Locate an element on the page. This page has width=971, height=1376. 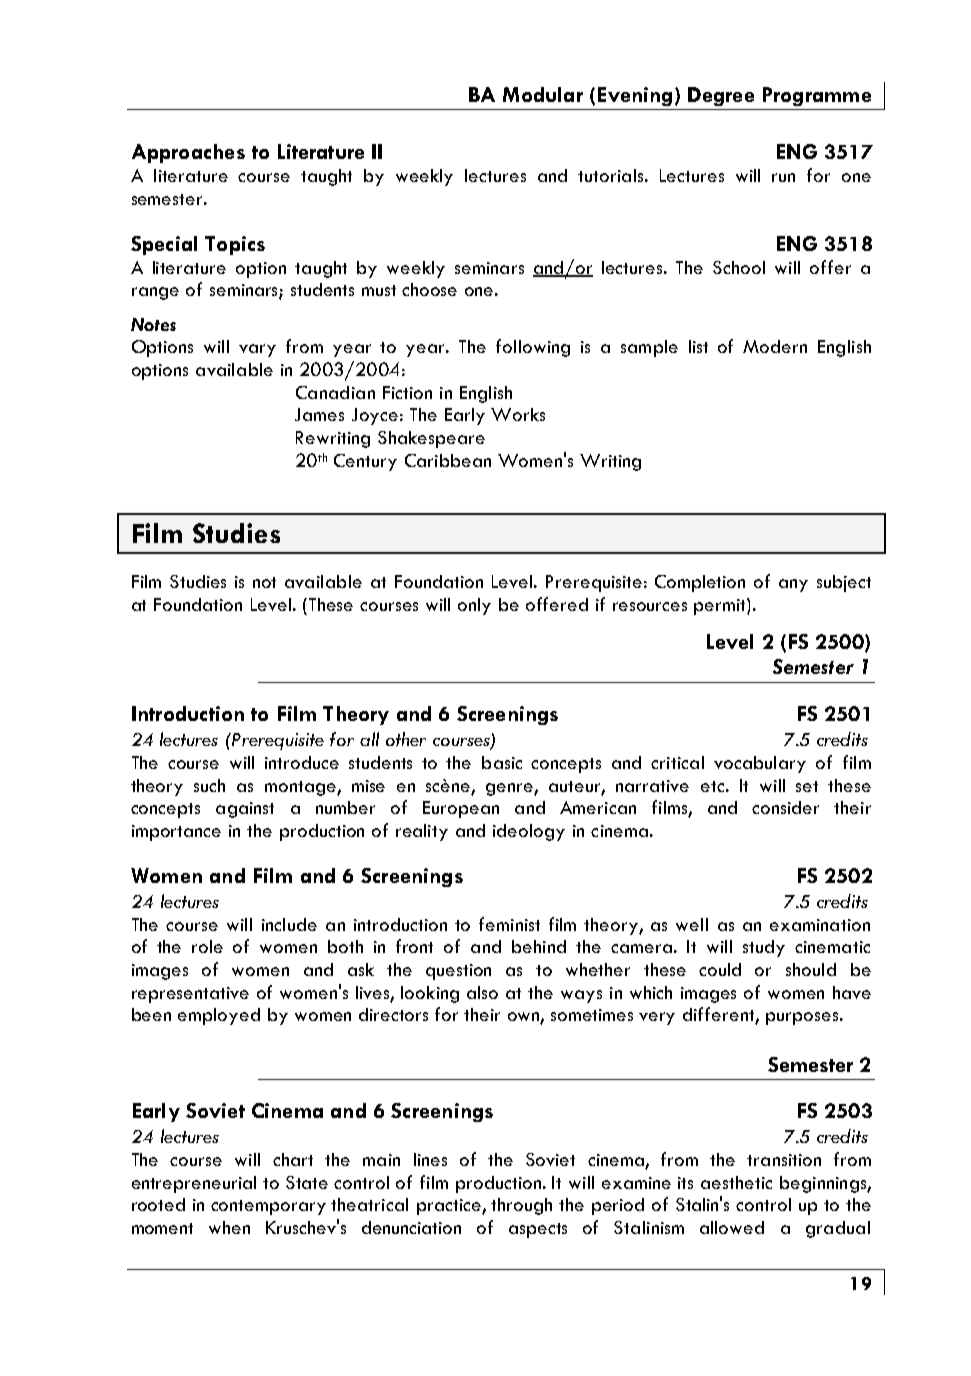
introduce is located at coordinates (302, 762).
